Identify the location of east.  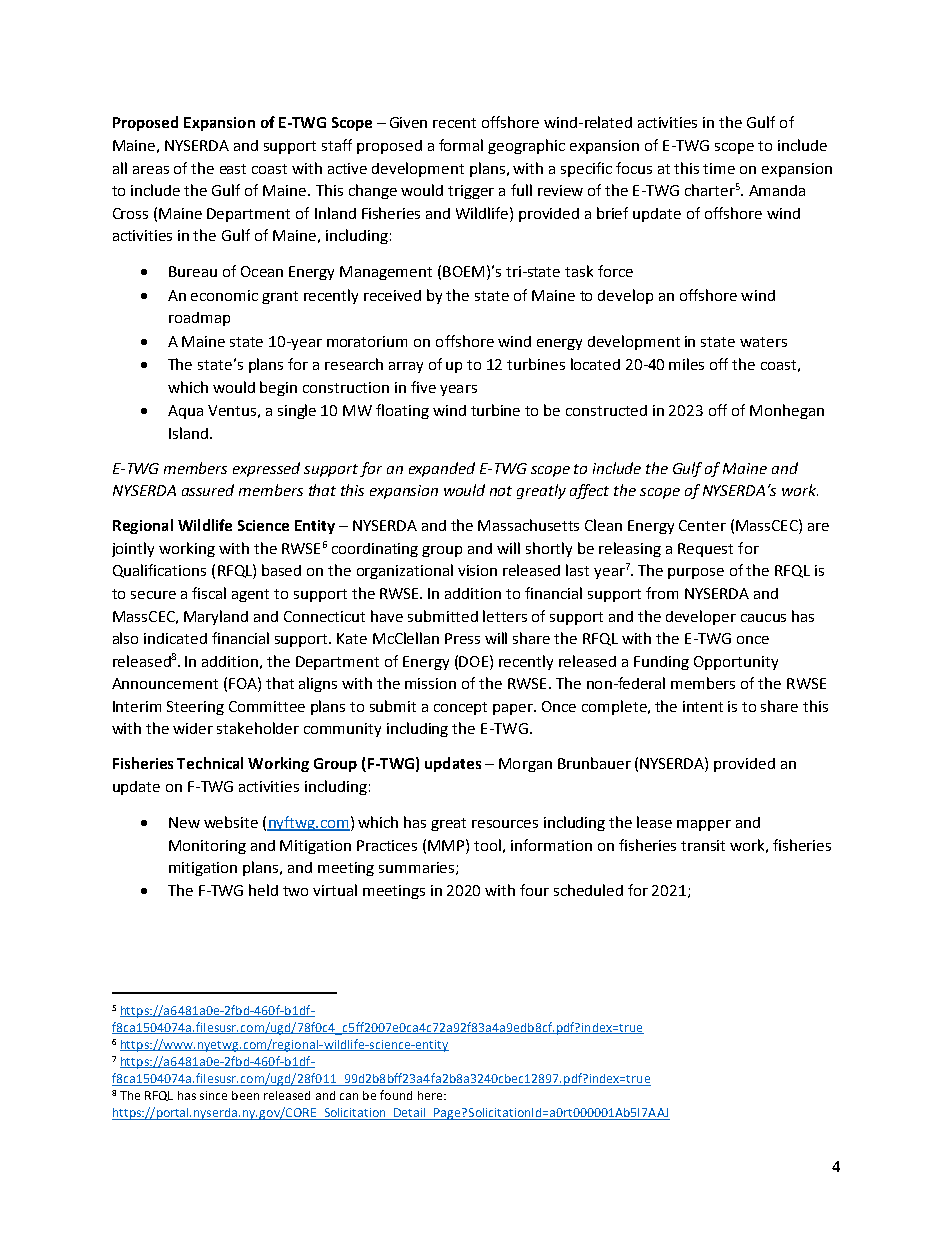
(233, 169).
